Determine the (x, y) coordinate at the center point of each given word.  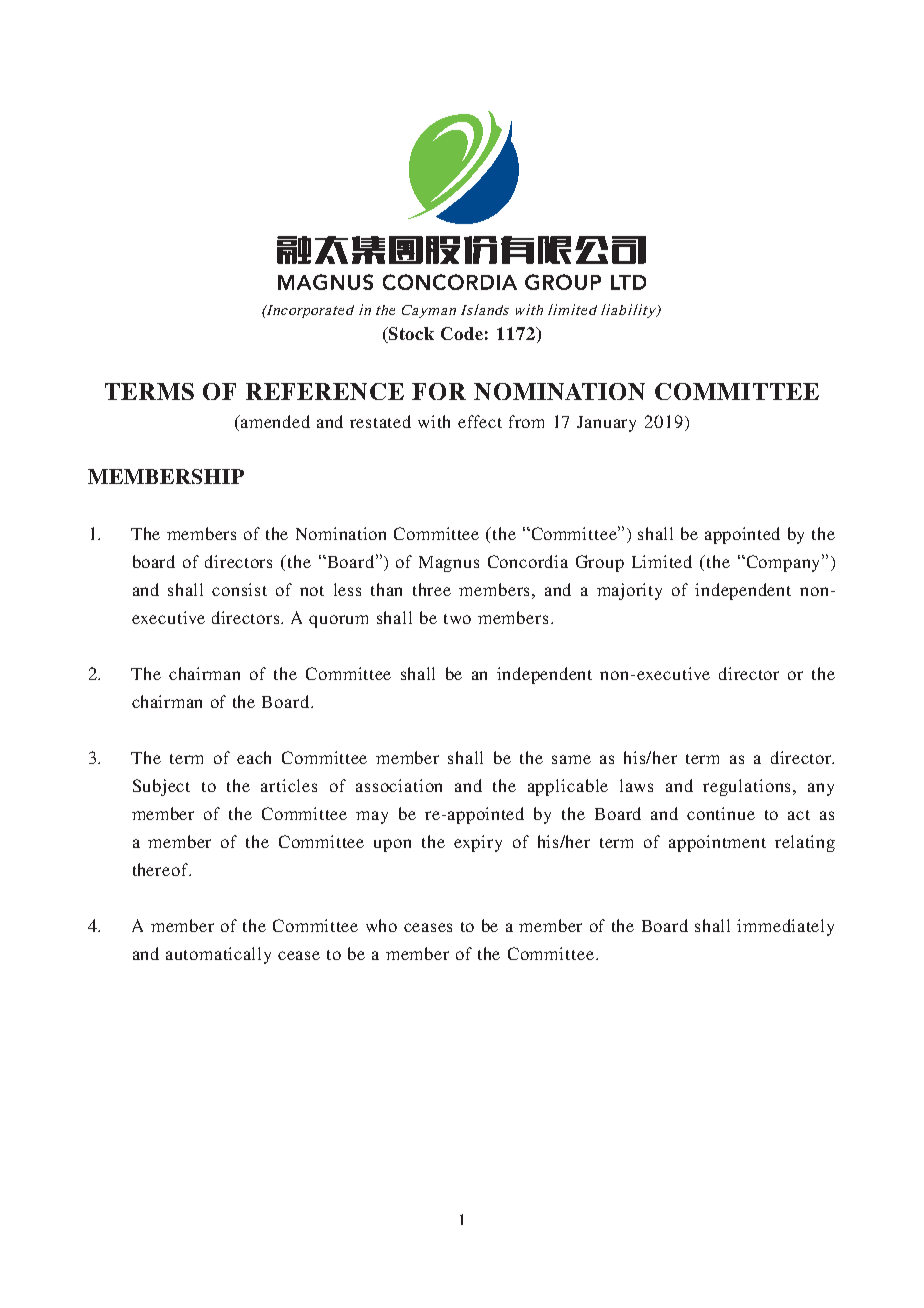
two (457, 619)
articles (289, 785)
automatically (218, 955)
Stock (410, 335)
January (606, 424)
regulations (748, 787)
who (381, 925)
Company (783, 563)
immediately (785, 927)
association (399, 785)
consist (239, 589)
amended (274, 421)
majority (629, 591)
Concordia (528, 561)
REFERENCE (325, 391)
